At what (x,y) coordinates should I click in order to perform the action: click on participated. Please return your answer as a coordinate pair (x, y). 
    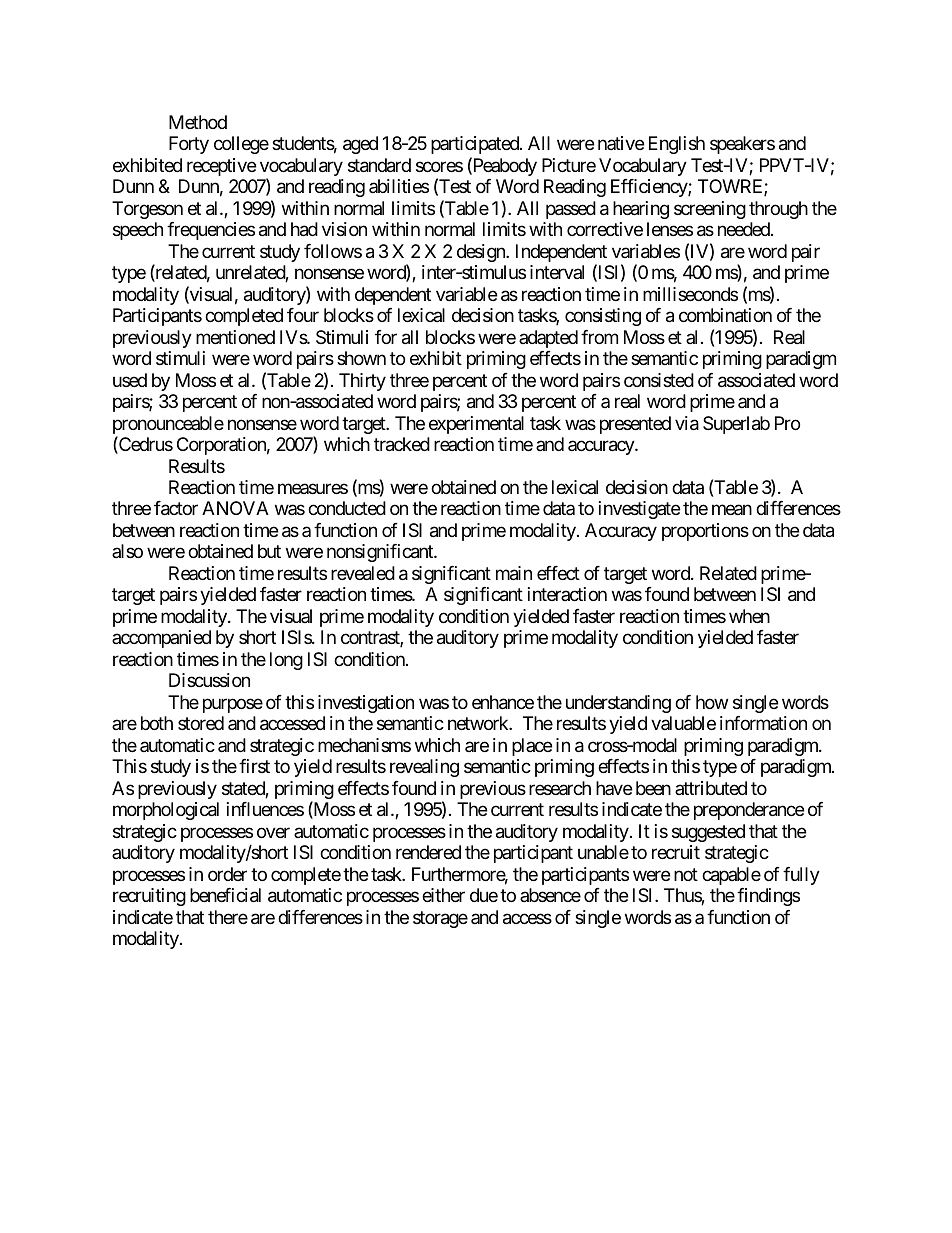
    Looking at the image, I should click on (476, 145).
